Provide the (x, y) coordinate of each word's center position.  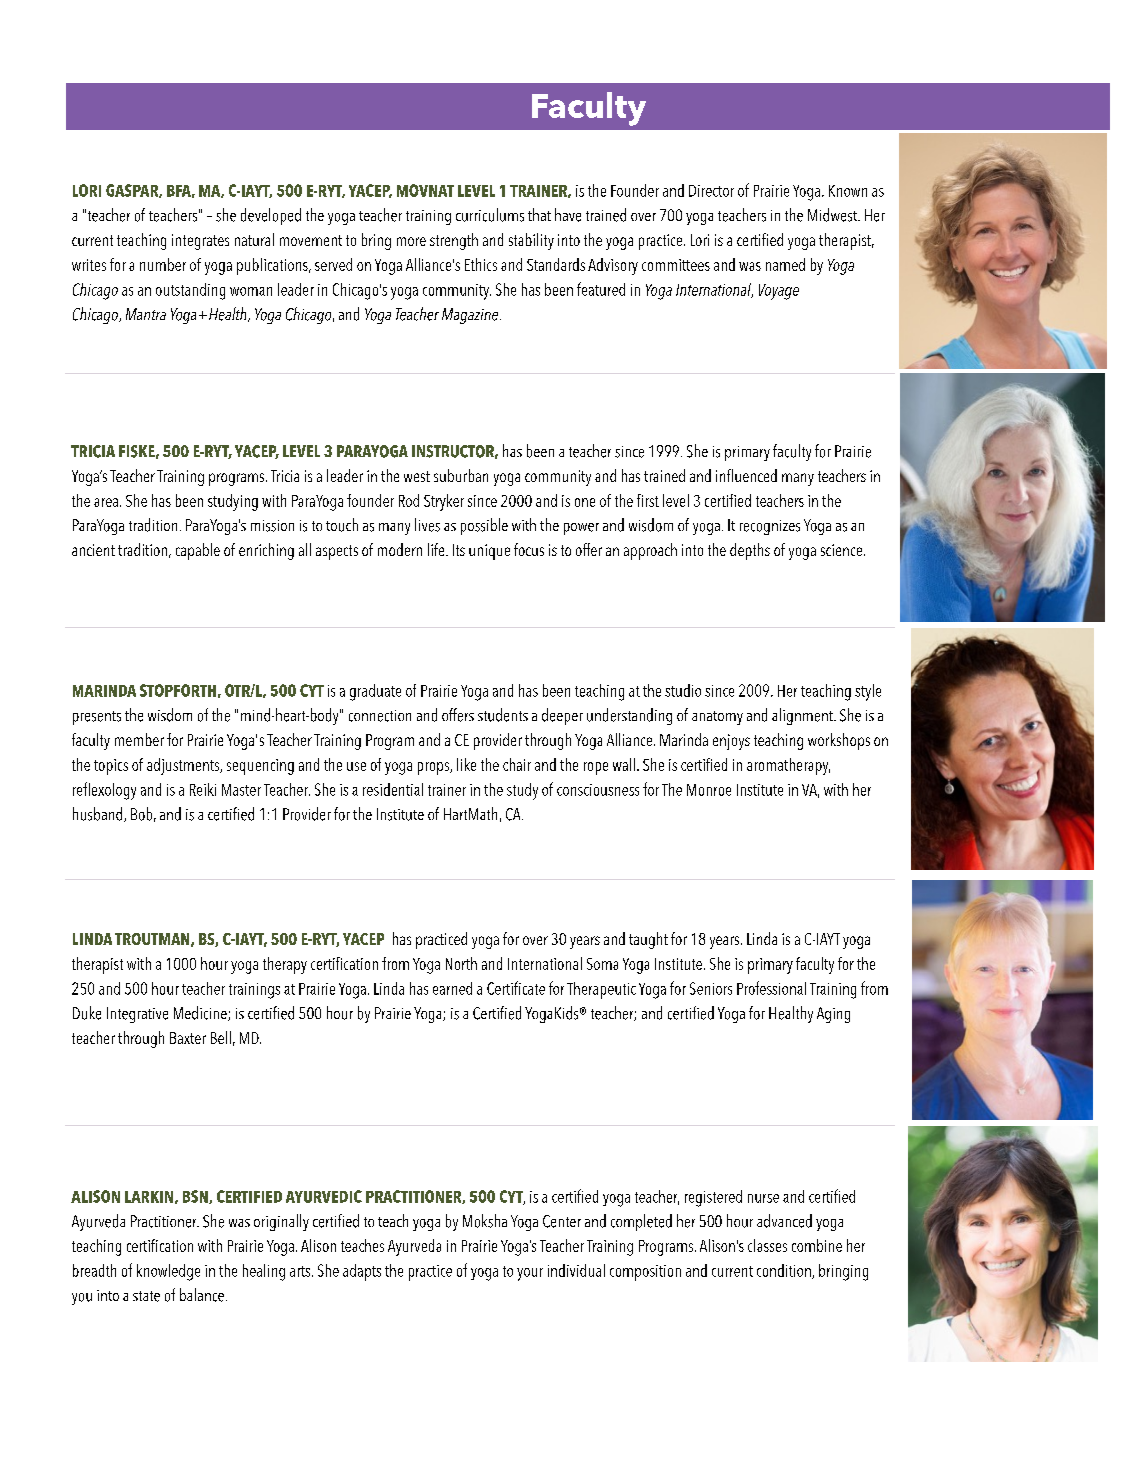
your (530, 1274)
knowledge (168, 1272)
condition (785, 1271)
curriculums (490, 215)
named (785, 264)
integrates (200, 242)
